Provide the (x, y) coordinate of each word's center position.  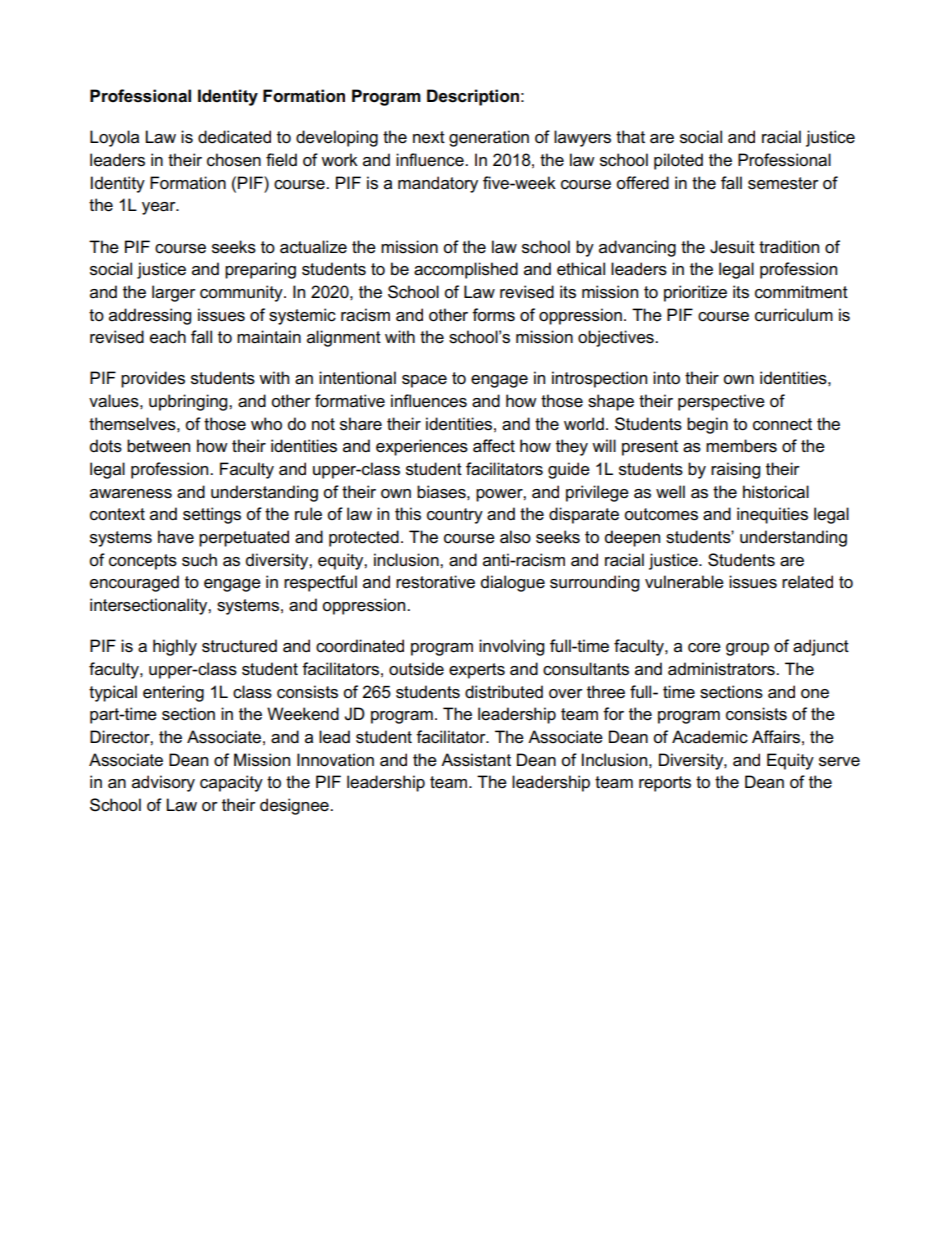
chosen (234, 160)
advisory (163, 783)
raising (735, 470)
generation (489, 138)
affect (494, 446)
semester (783, 183)
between (158, 446)
